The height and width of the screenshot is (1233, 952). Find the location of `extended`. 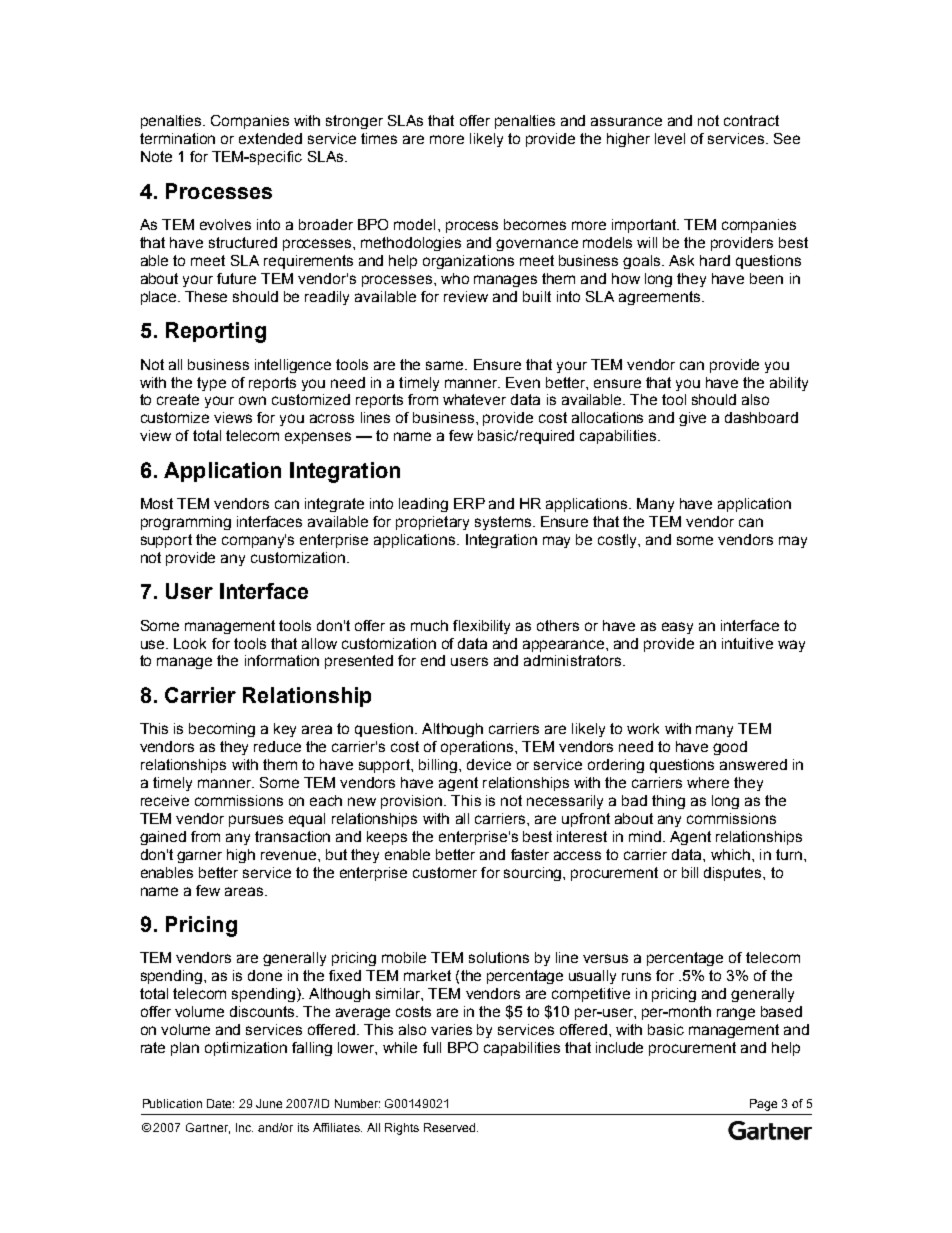

extended is located at coordinates (270, 138).
